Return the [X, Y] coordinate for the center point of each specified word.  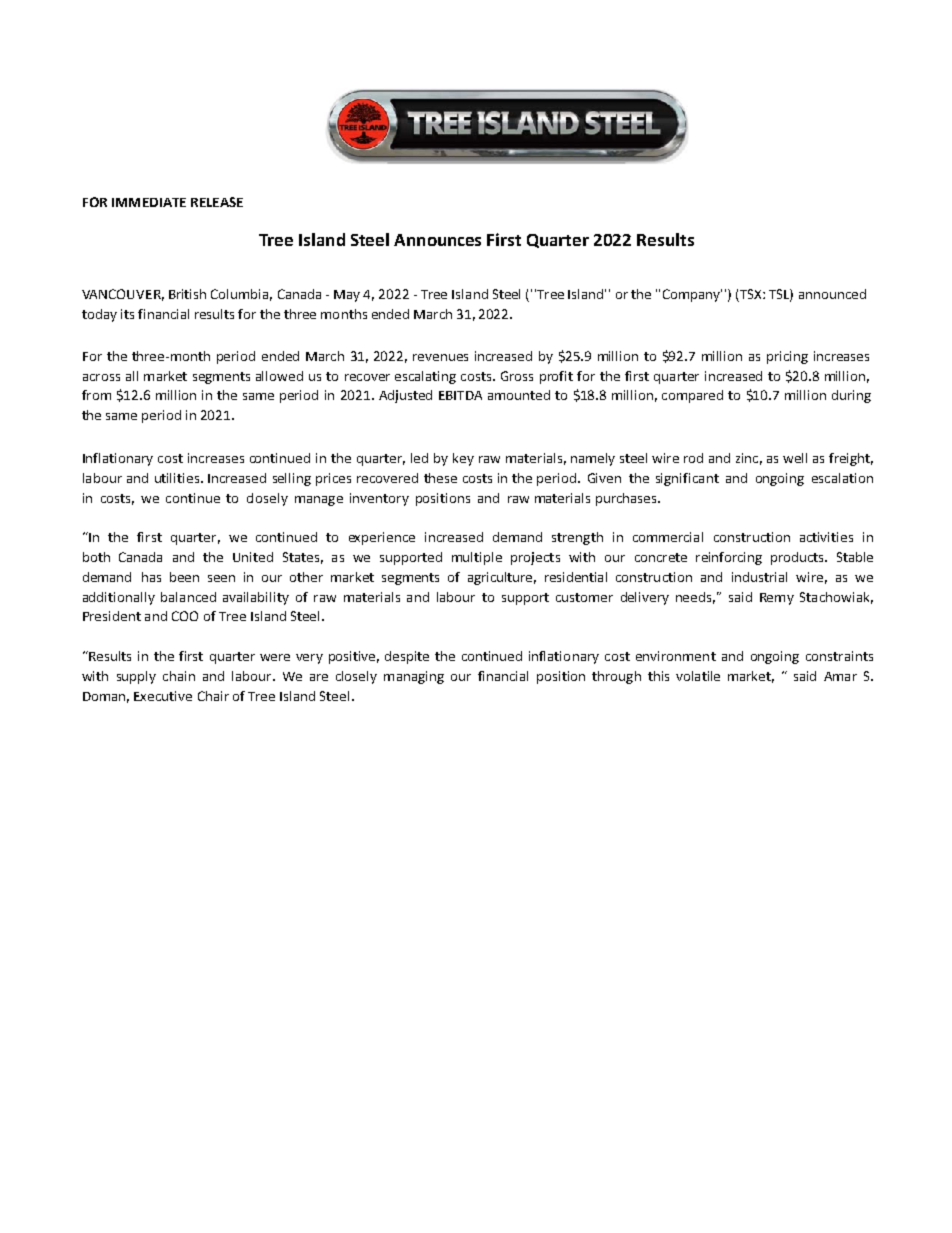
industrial [759, 577]
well [795, 458]
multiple [477, 558]
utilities [177, 478]
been [184, 577]
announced [832, 294]
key [463, 459]
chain [179, 676]
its [127, 314]
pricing [787, 357]
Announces [437, 240]
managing [414, 677]
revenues [440, 357]
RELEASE [217, 202]
